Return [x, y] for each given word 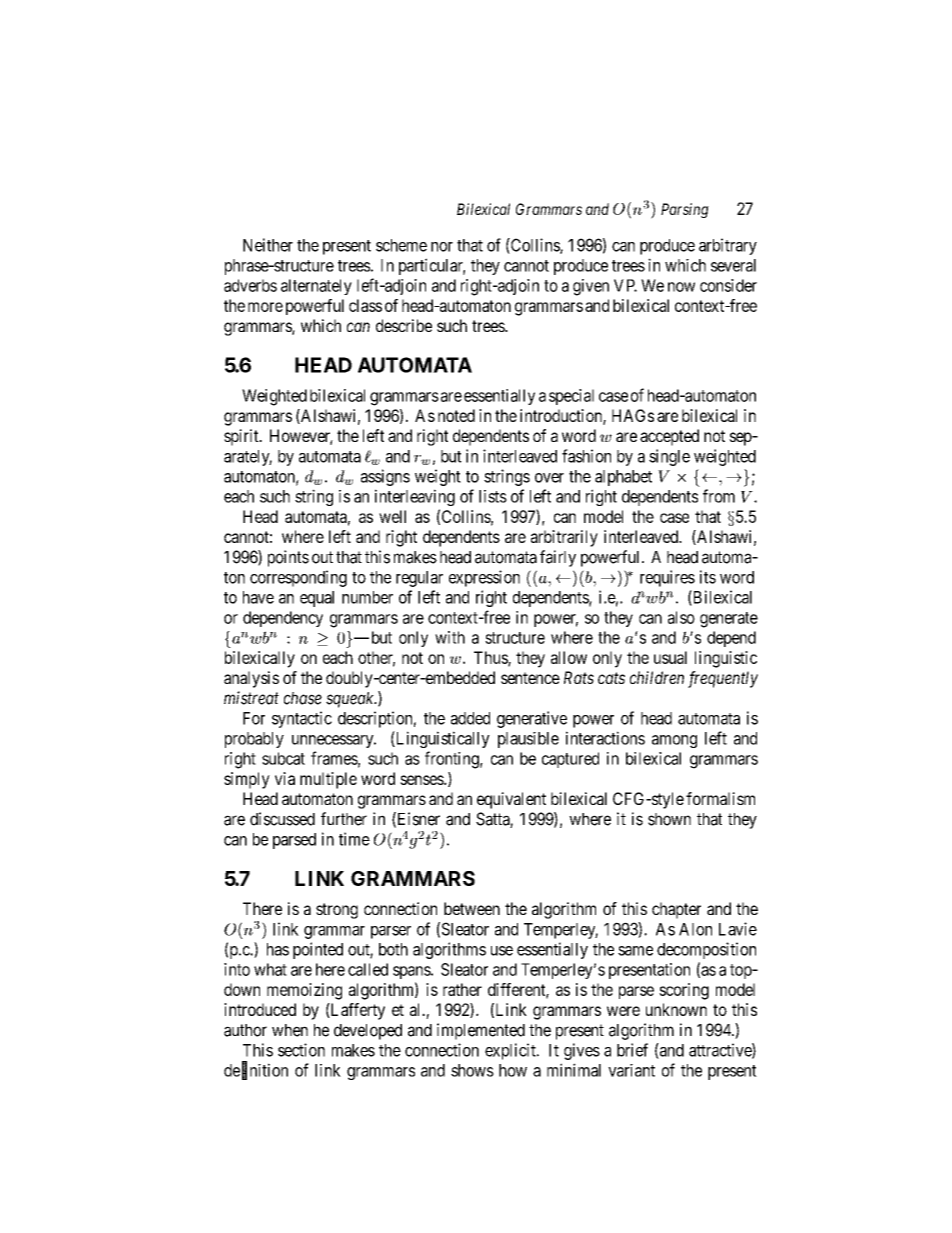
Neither [268, 245]
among [674, 741]
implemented [481, 1031]
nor [442, 247]
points [288, 558]
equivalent [511, 800]
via [285, 778]
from [719, 496]
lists [493, 496]
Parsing [685, 210]
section [301, 1050]
